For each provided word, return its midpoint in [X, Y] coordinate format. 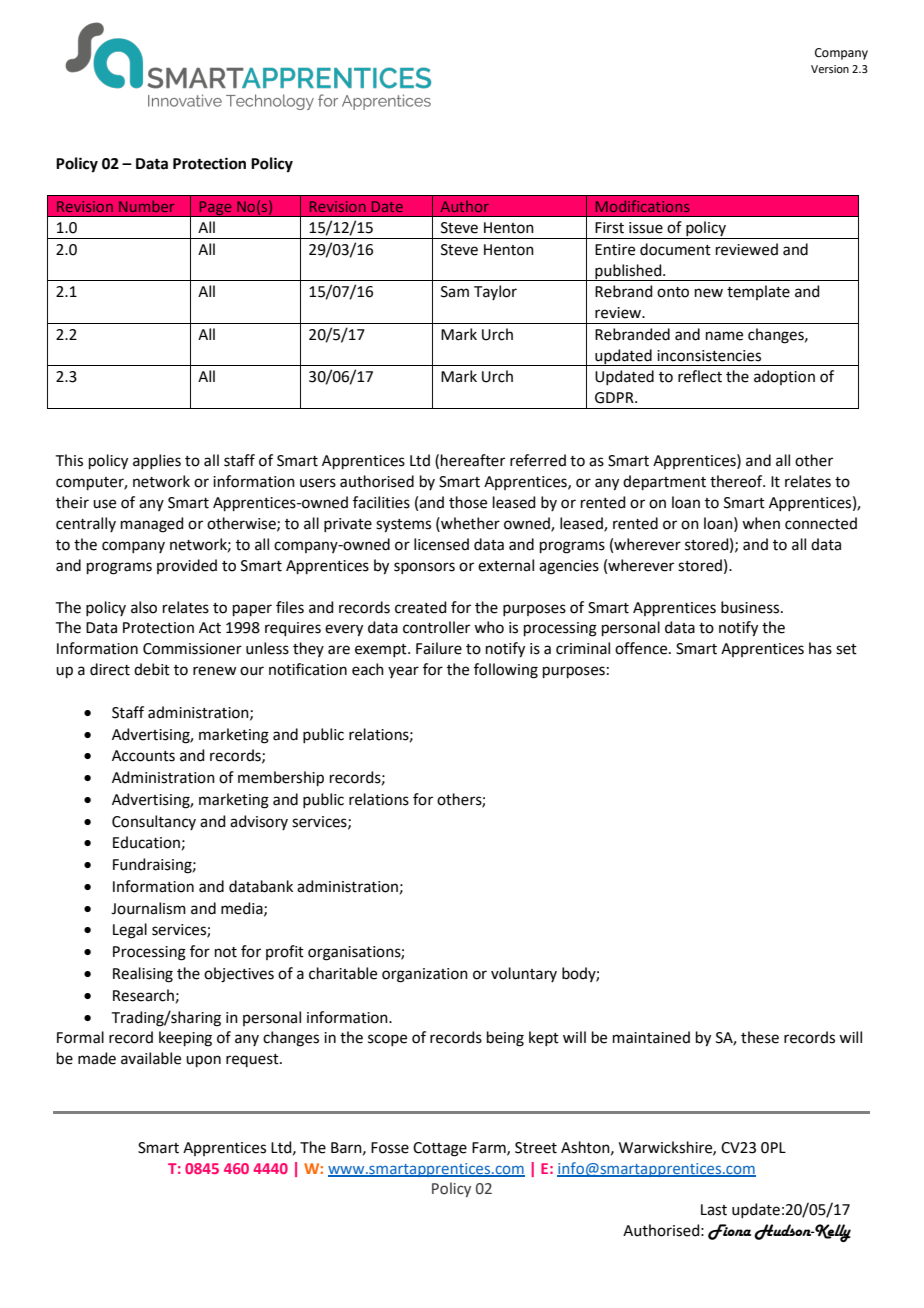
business [751, 607]
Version [830, 69]
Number [146, 206]
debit [152, 669]
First [609, 228]
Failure [439, 648]
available [151, 1058]
